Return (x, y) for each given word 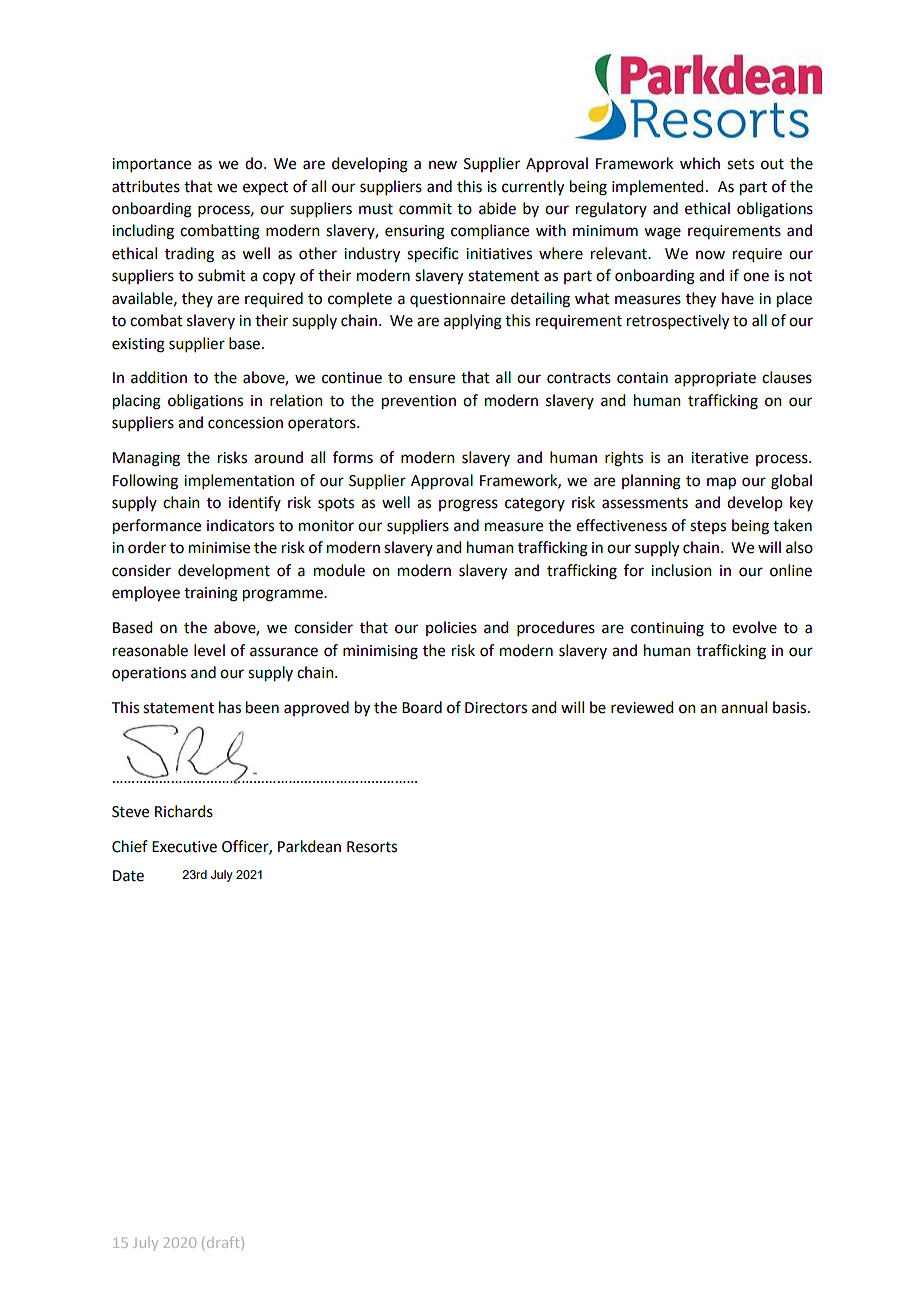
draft (223, 1242)
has (230, 707)
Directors (496, 708)
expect (265, 188)
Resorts (372, 847)
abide (497, 208)
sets (740, 164)
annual (744, 707)
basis (791, 707)
